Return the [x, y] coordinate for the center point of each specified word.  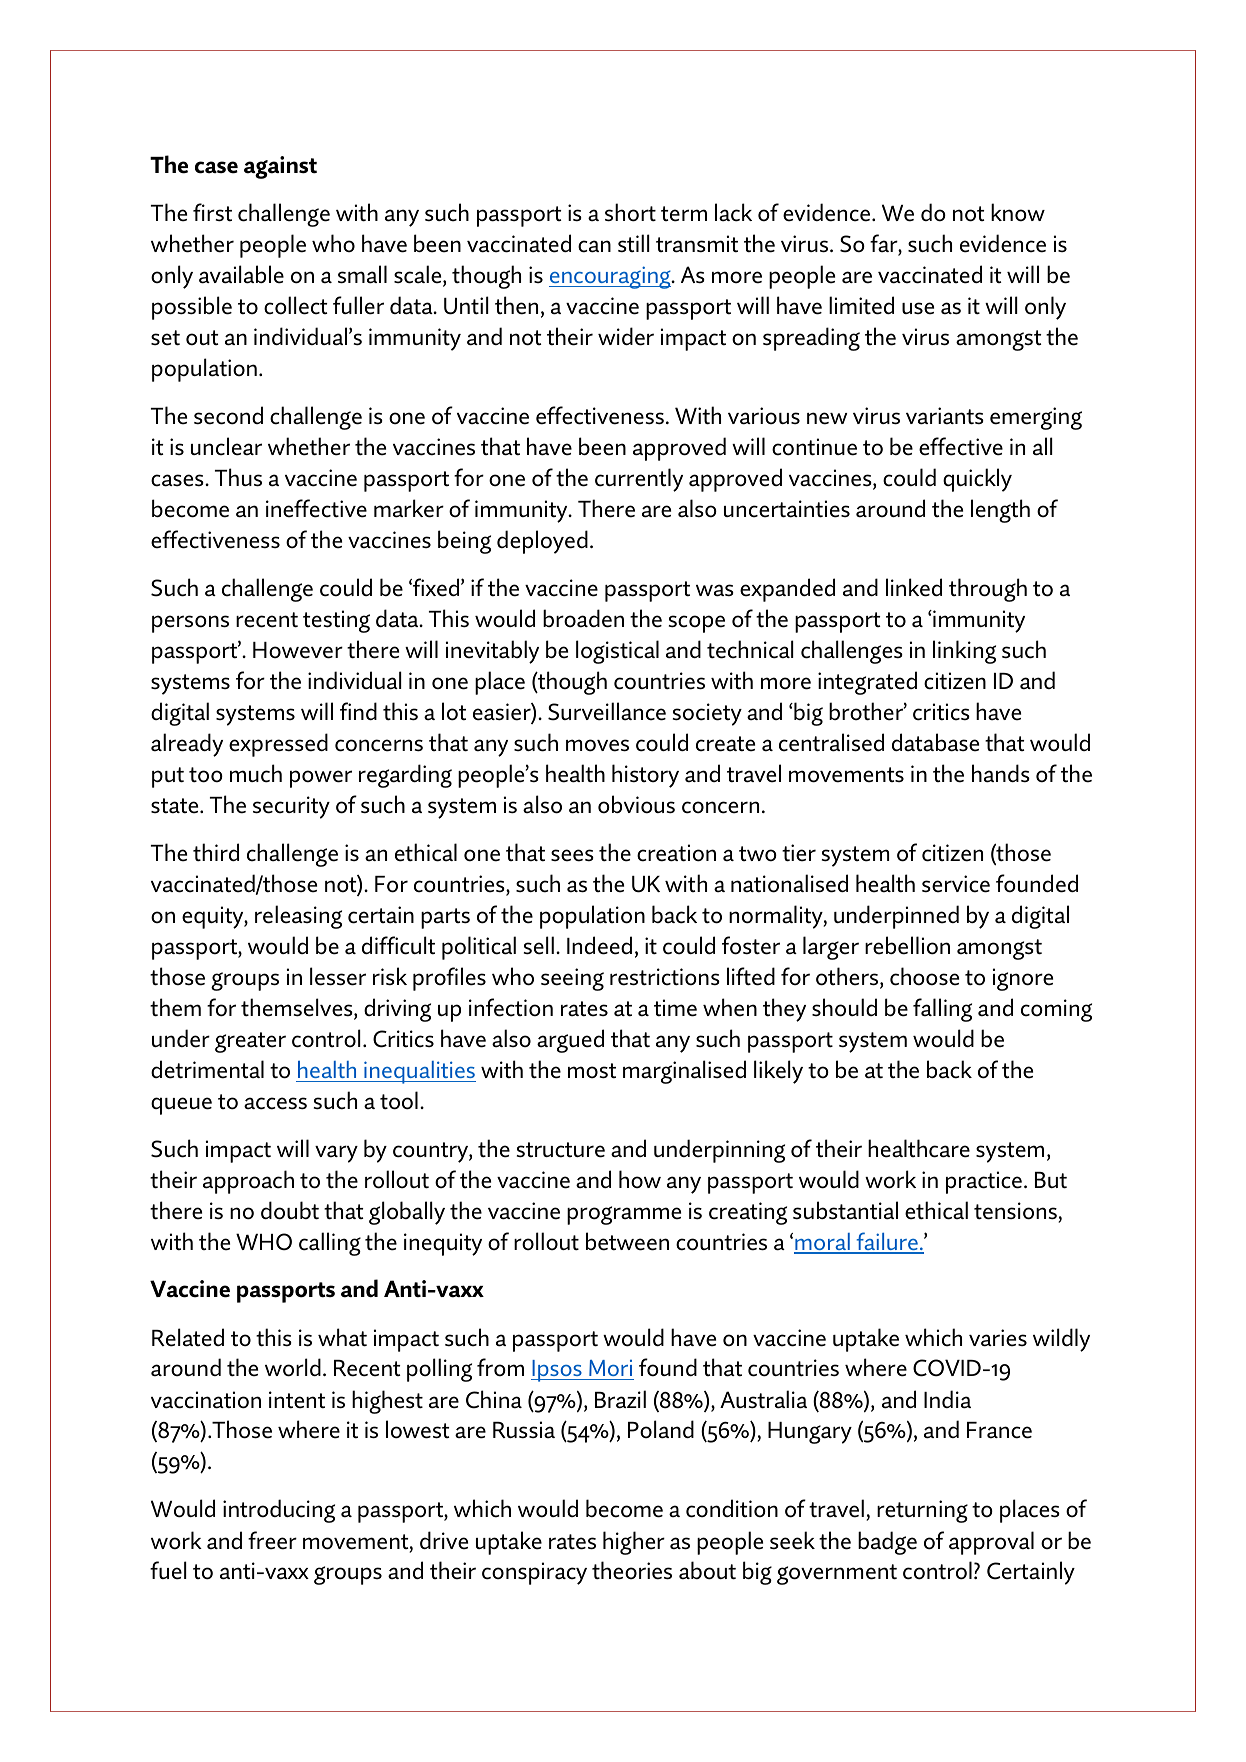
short [630, 212]
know [1018, 212]
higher [634, 1543]
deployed [542, 542]
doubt [290, 1210]
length [1000, 511]
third [216, 852]
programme [624, 1215]
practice [984, 1182]
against [280, 167]
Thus [238, 477]
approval [991, 1543]
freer [272, 1540]
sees [572, 855]
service [956, 884]
